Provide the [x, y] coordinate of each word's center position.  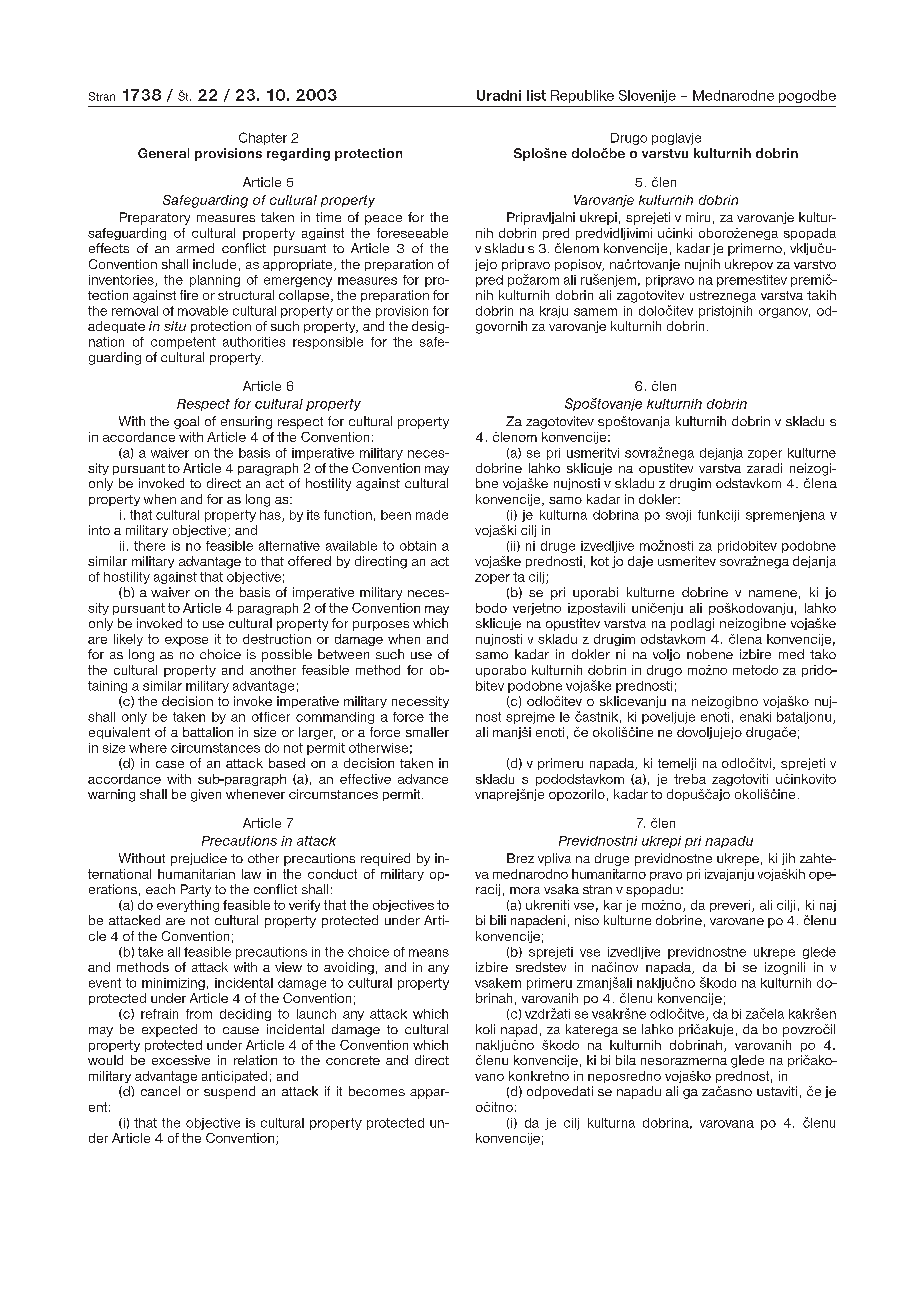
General [163, 153]
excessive [181, 1060]
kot [600, 561]
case [170, 764]
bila [626, 1060]
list [536, 95]
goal [186, 422]
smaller [427, 732]
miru [698, 217]
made [432, 515]
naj [828, 906]
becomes [377, 1091]
